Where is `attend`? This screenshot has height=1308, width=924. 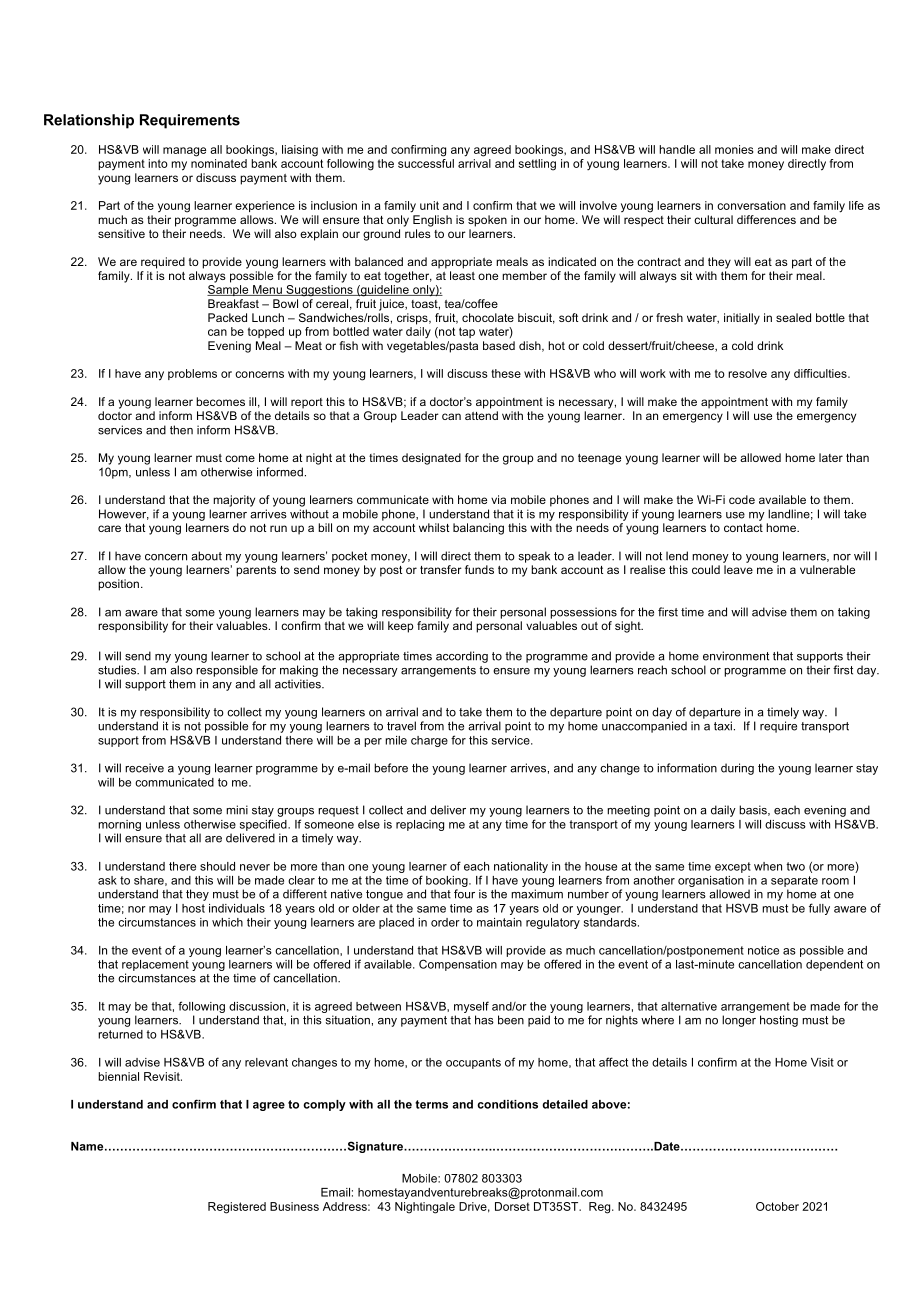 attend is located at coordinates (481, 415).
